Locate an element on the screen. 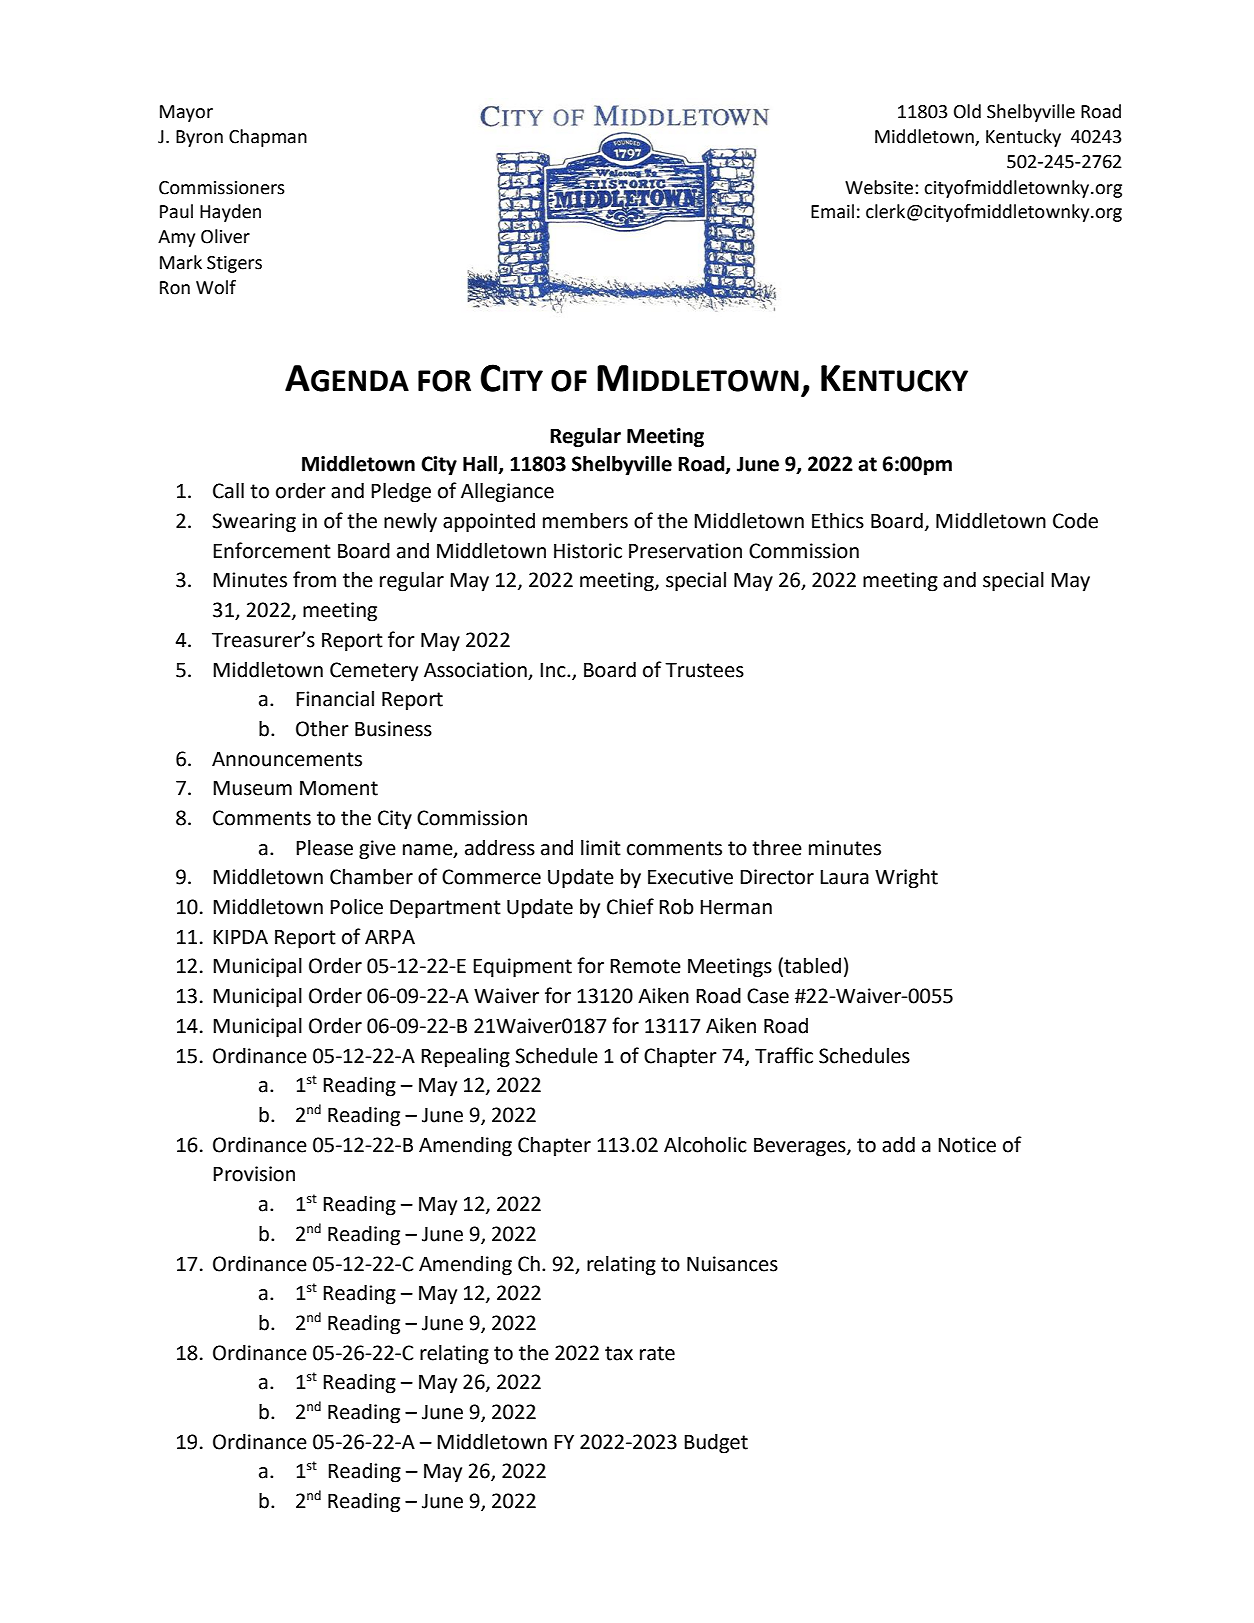 Image resolution: width=1254 pixels, height=1623 pixels. Chapman is located at coordinates (268, 138).
